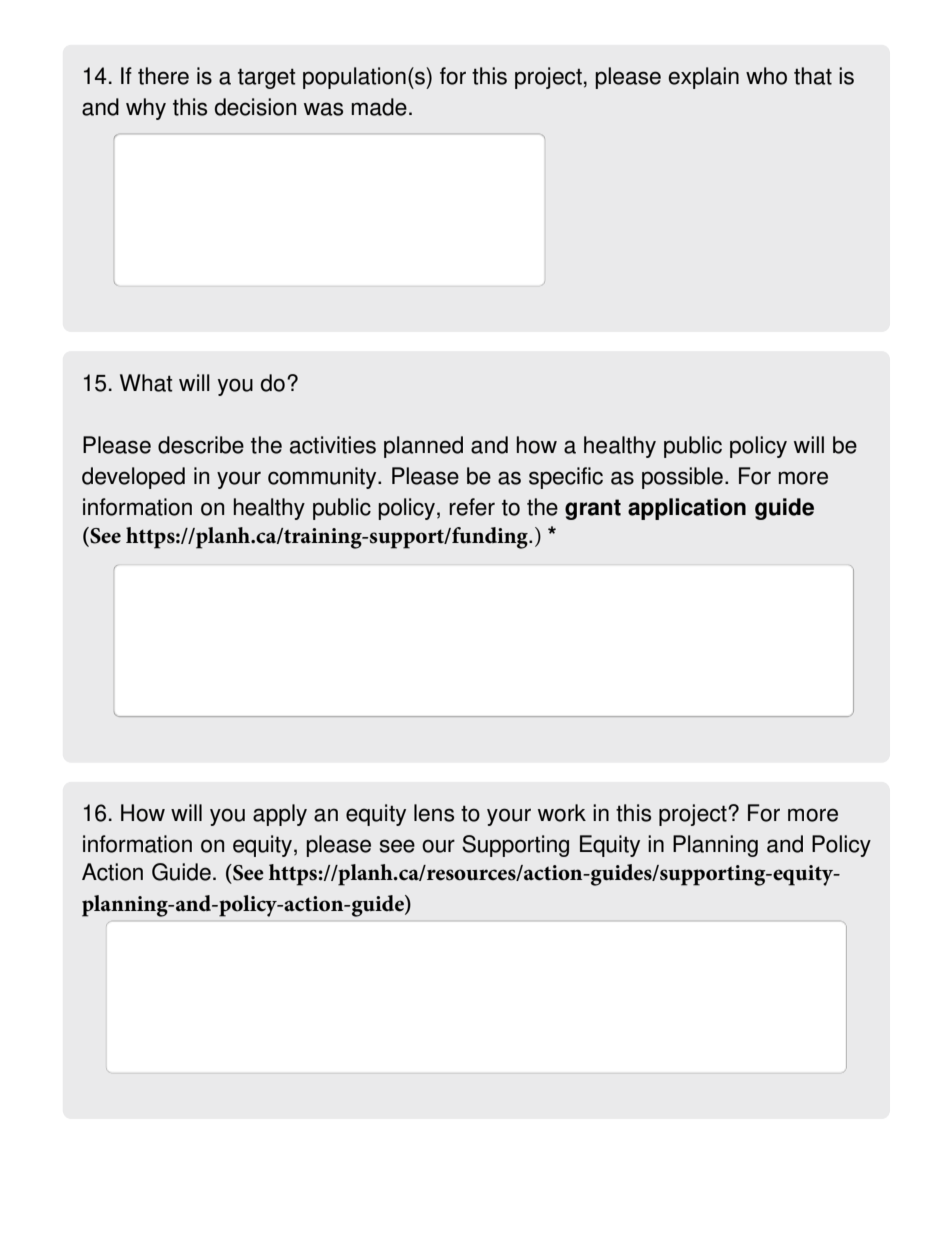 This image has width=952, height=1233. What do you see at coordinates (255, 107) in the image?
I see `decision` at bounding box center [255, 107].
